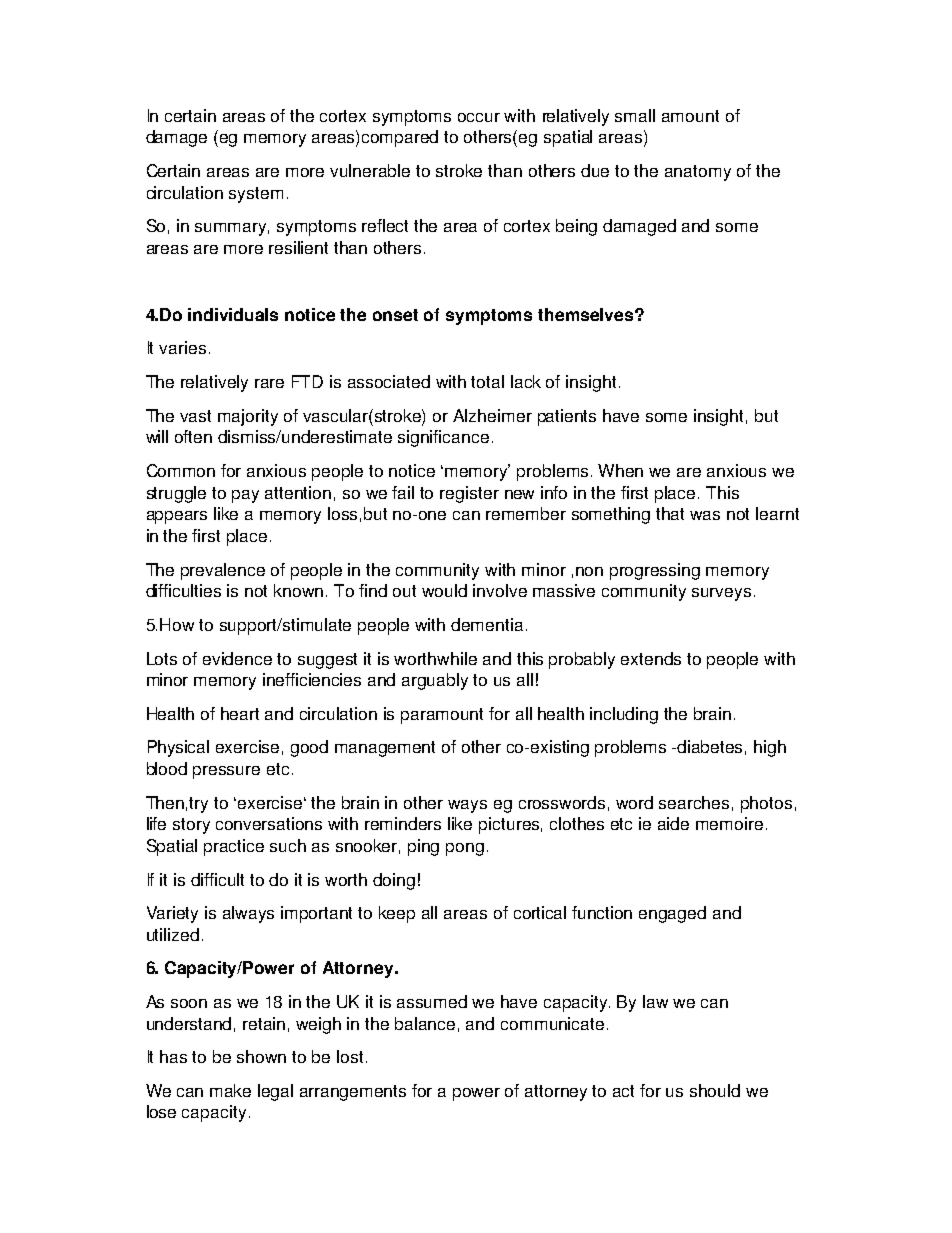 This page has width=952, height=1233. What do you see at coordinates (620, 470) in the page?
I see `When` at bounding box center [620, 470].
